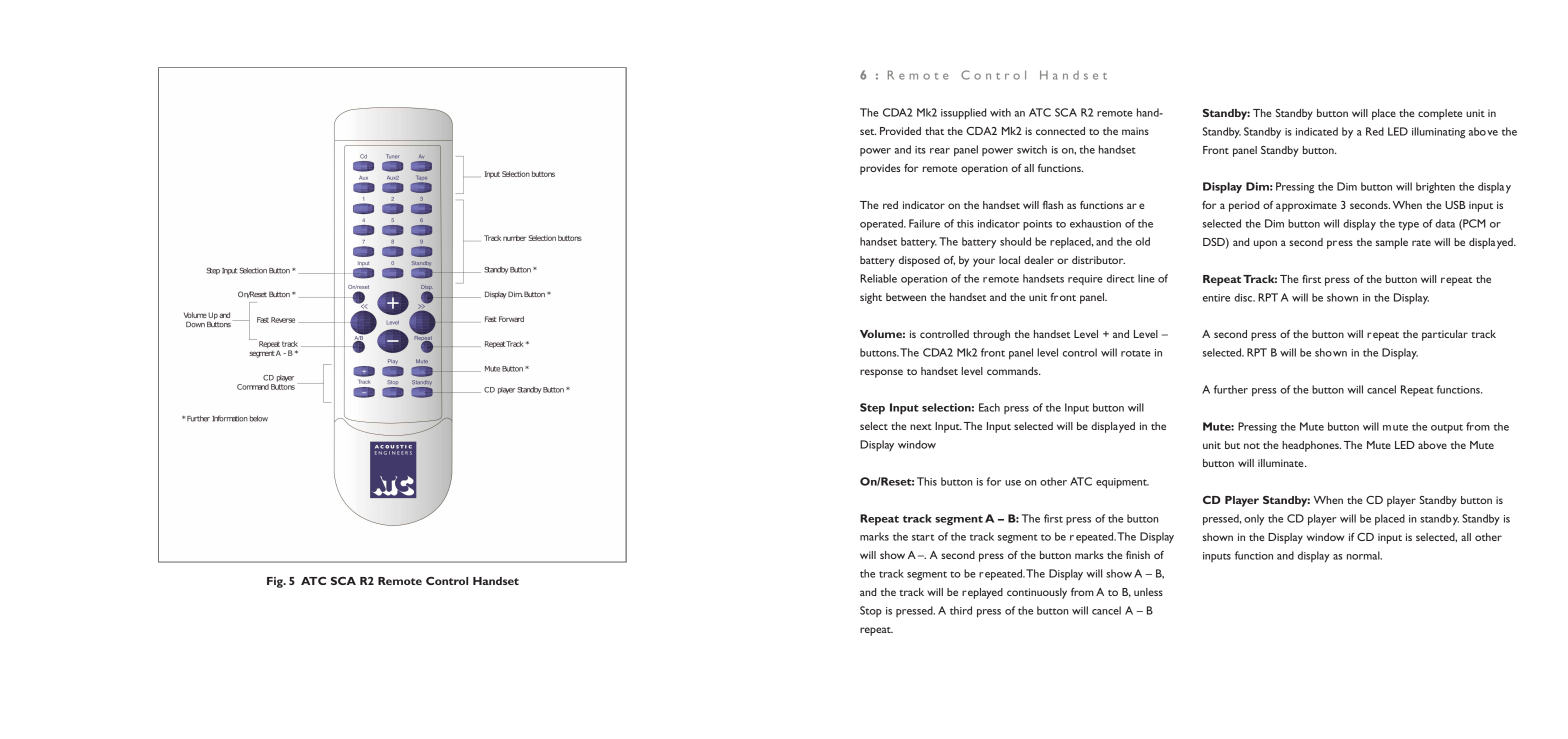 The height and width of the screenshot is (739, 1568). What do you see at coordinates (871, 611) in the screenshot?
I see `Stop` at bounding box center [871, 611].
